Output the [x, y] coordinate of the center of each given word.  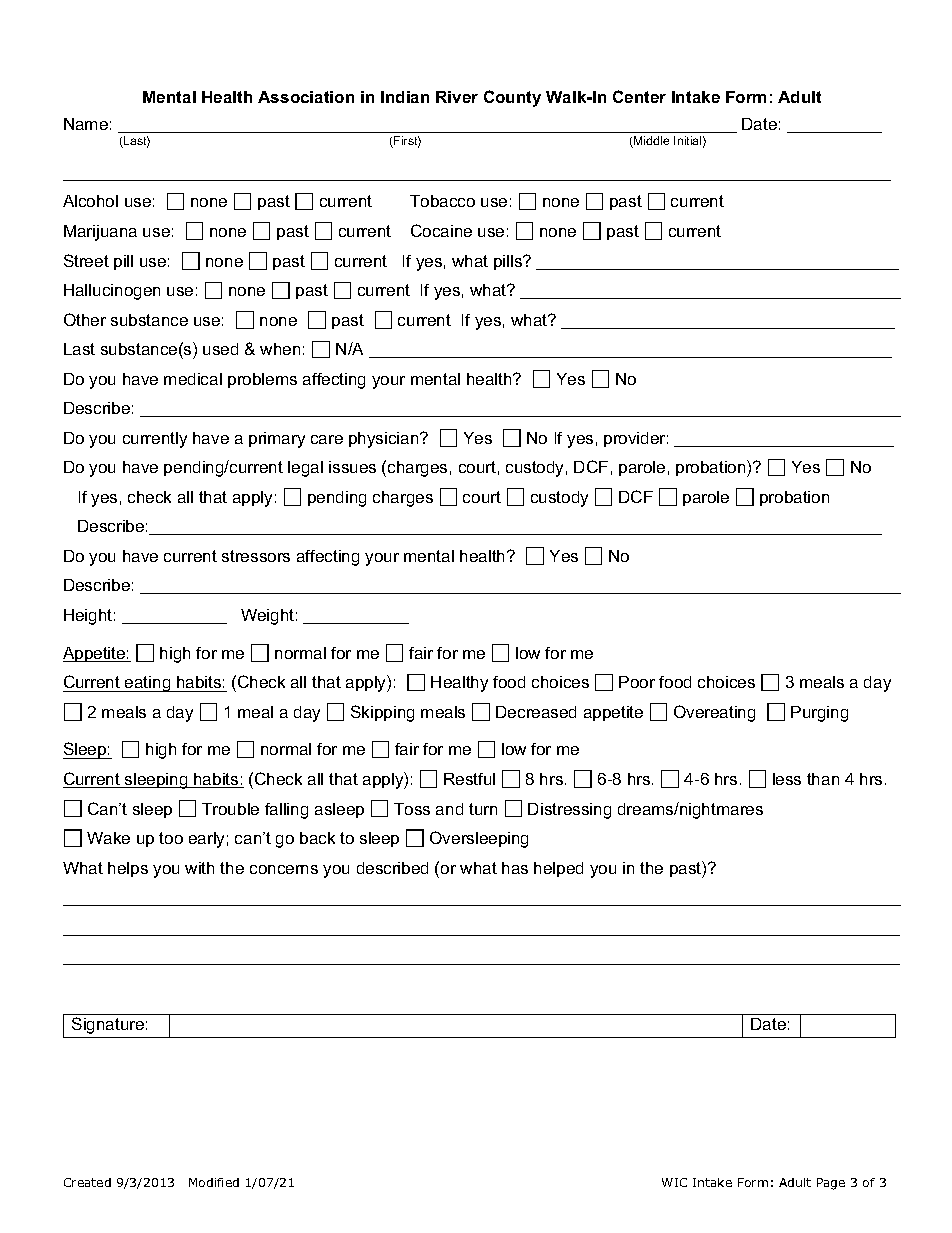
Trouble [230, 809]
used [220, 349]
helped [558, 869]
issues [352, 467]
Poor [637, 682]
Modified [214, 1182]
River [457, 97]
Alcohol [90, 201]
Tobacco [442, 201]
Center [639, 96]
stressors [256, 556]
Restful [469, 779]
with [199, 868]
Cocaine [441, 230]
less [787, 779]
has [515, 868]
